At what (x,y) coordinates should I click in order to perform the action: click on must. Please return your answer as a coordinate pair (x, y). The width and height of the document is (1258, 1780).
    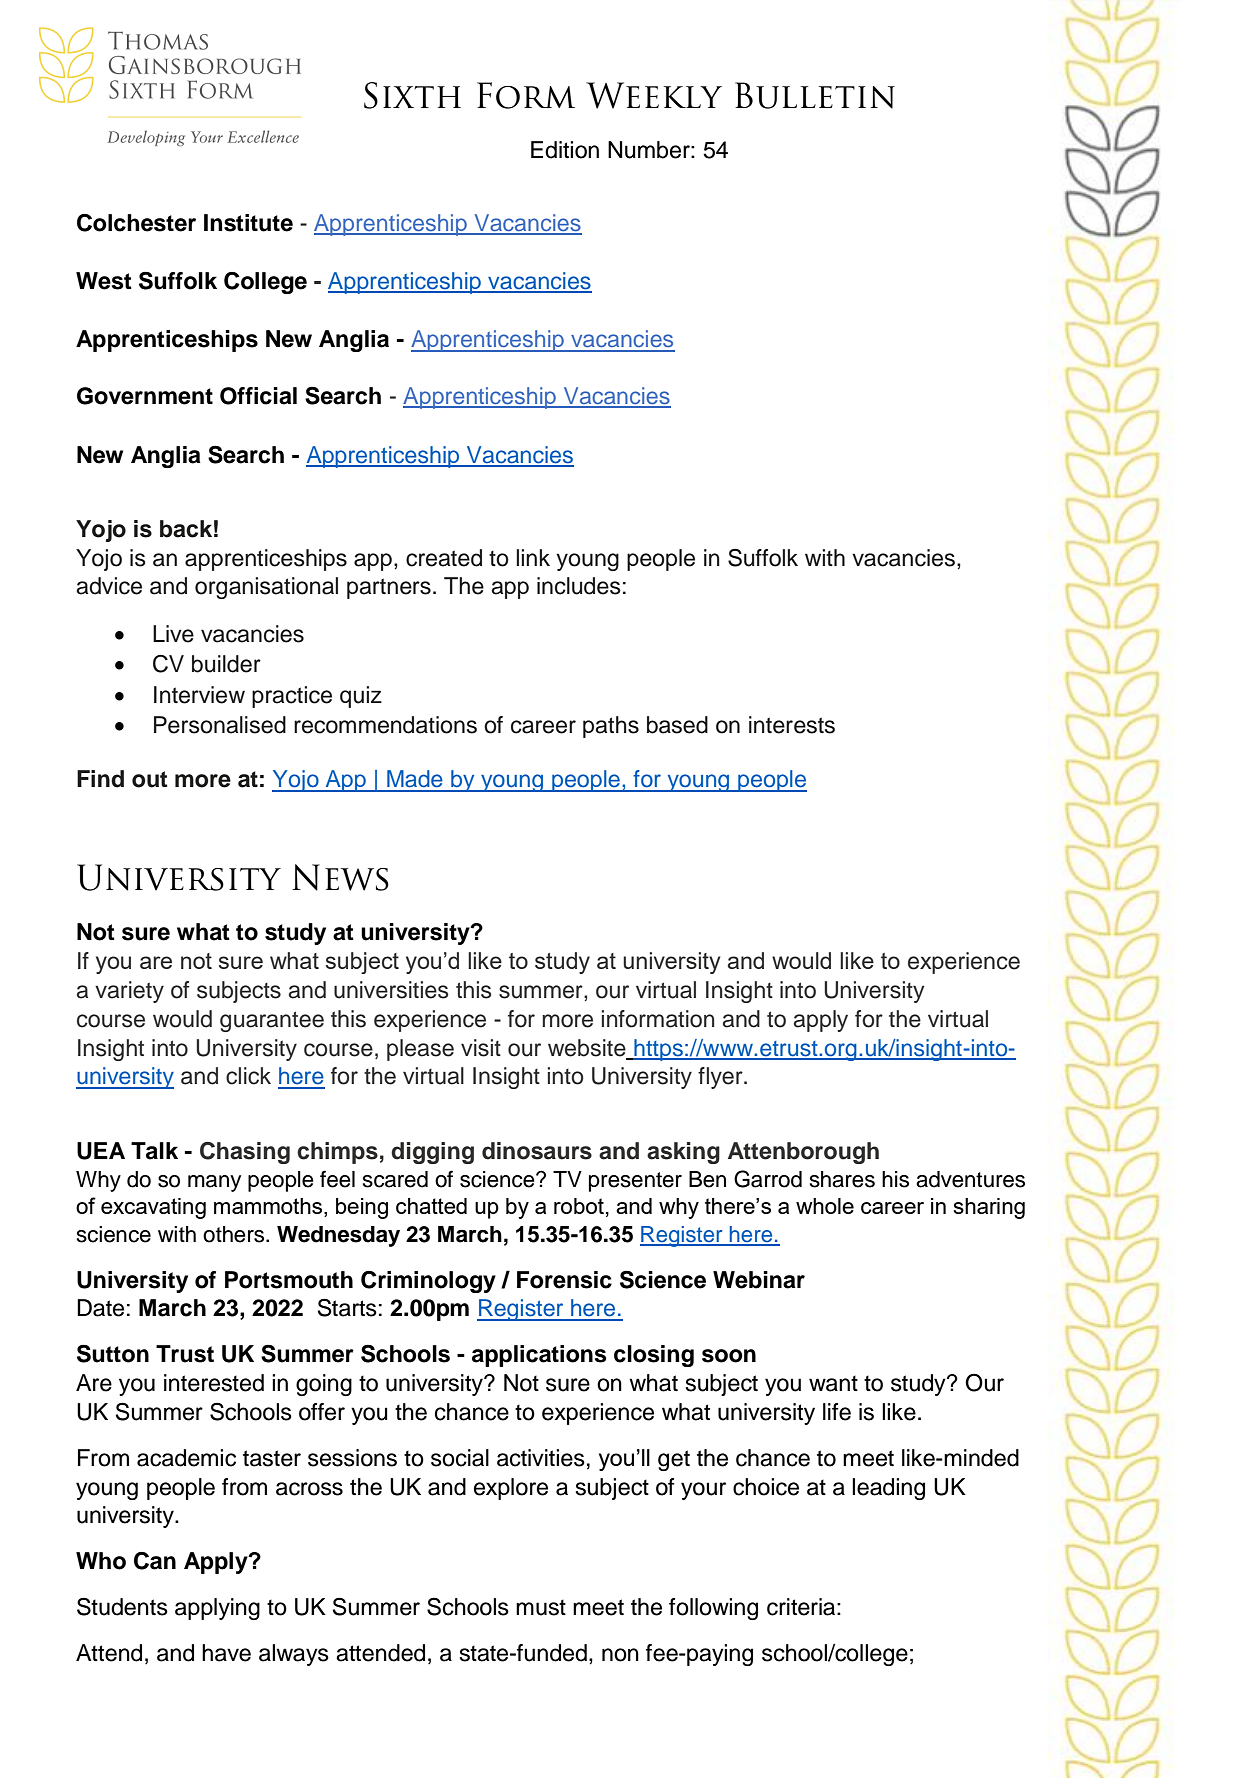
    Looking at the image, I should click on (541, 1607).
